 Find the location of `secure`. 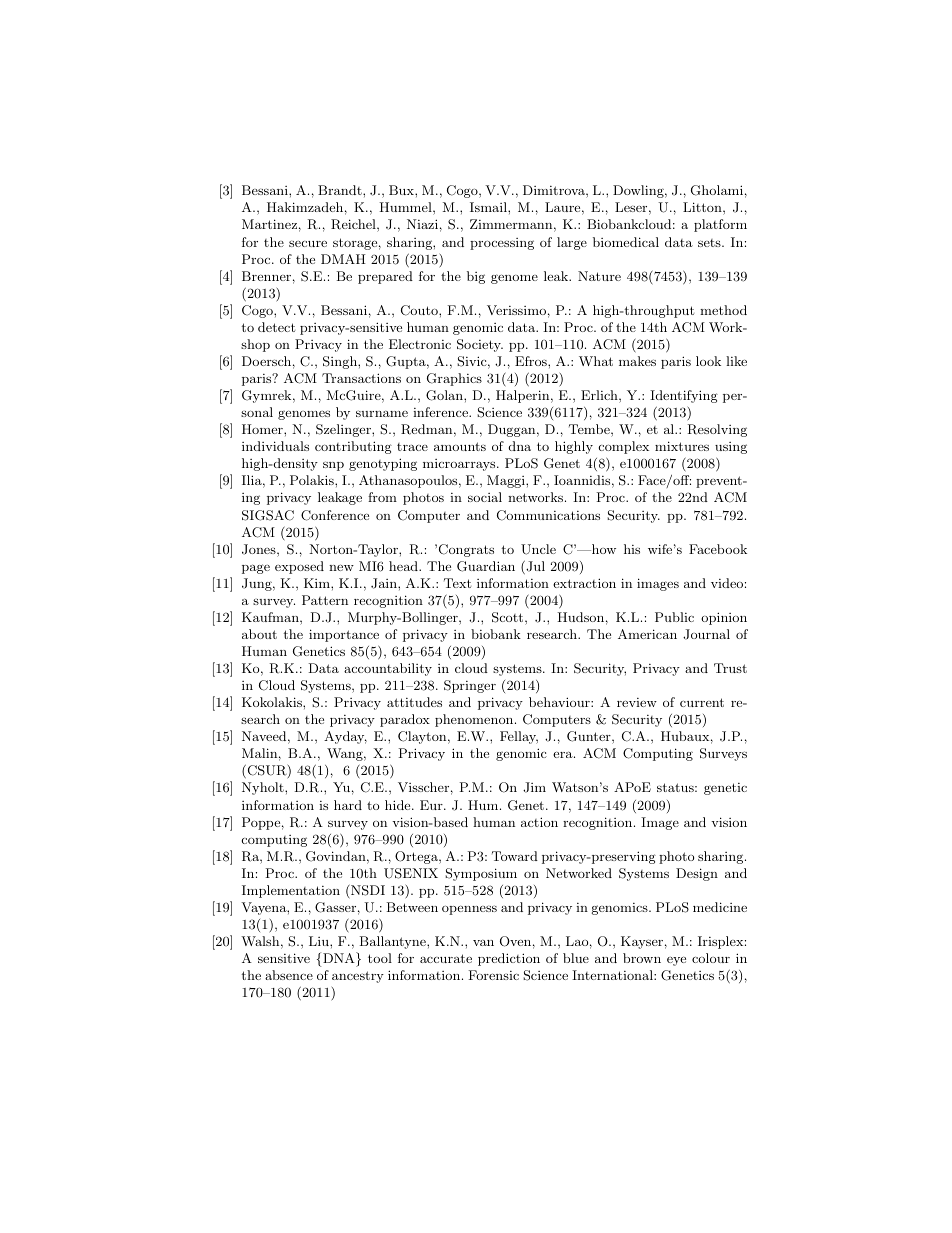

secure is located at coordinates (308, 243).
